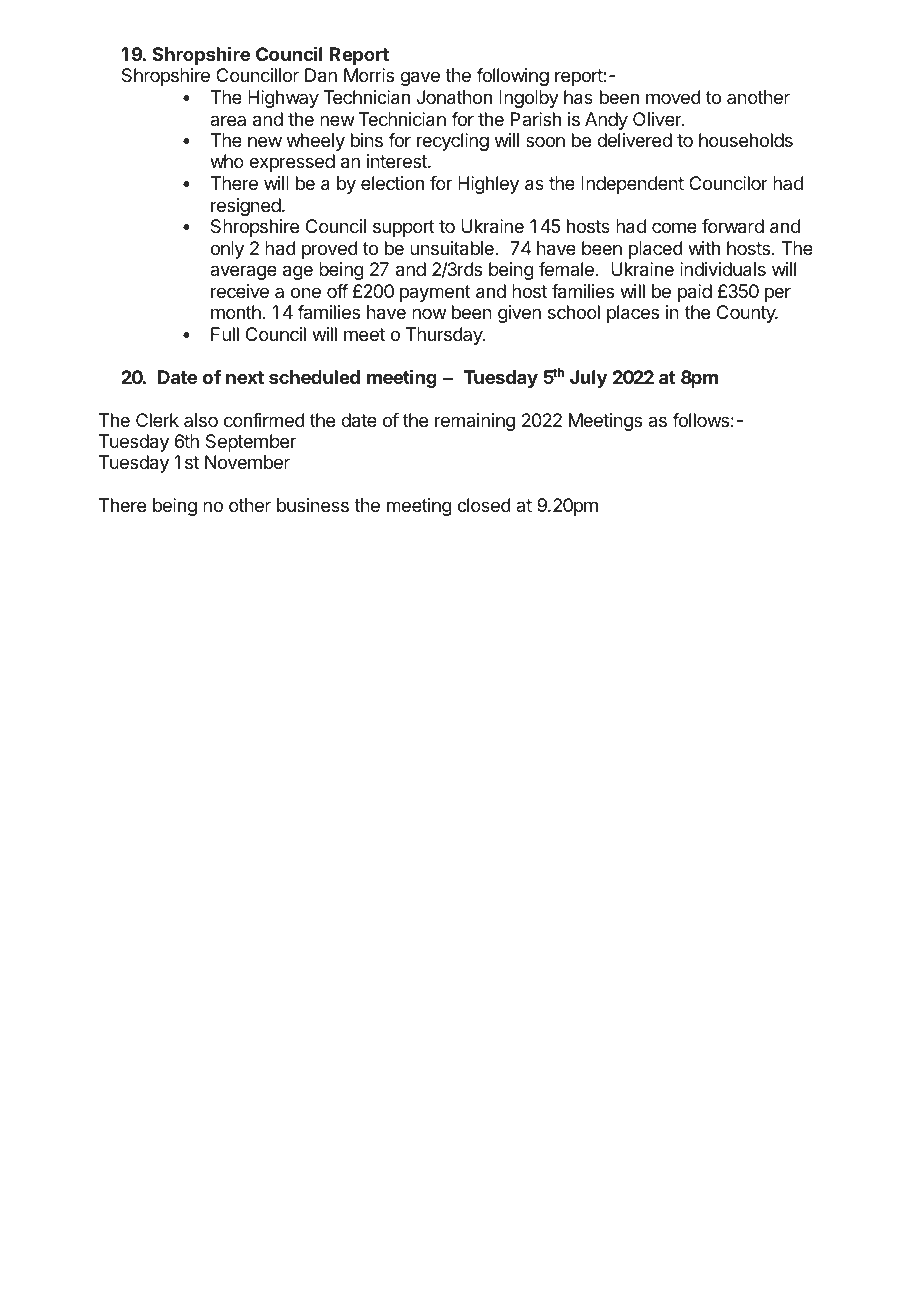  I want to click on receive, so click(240, 291).
